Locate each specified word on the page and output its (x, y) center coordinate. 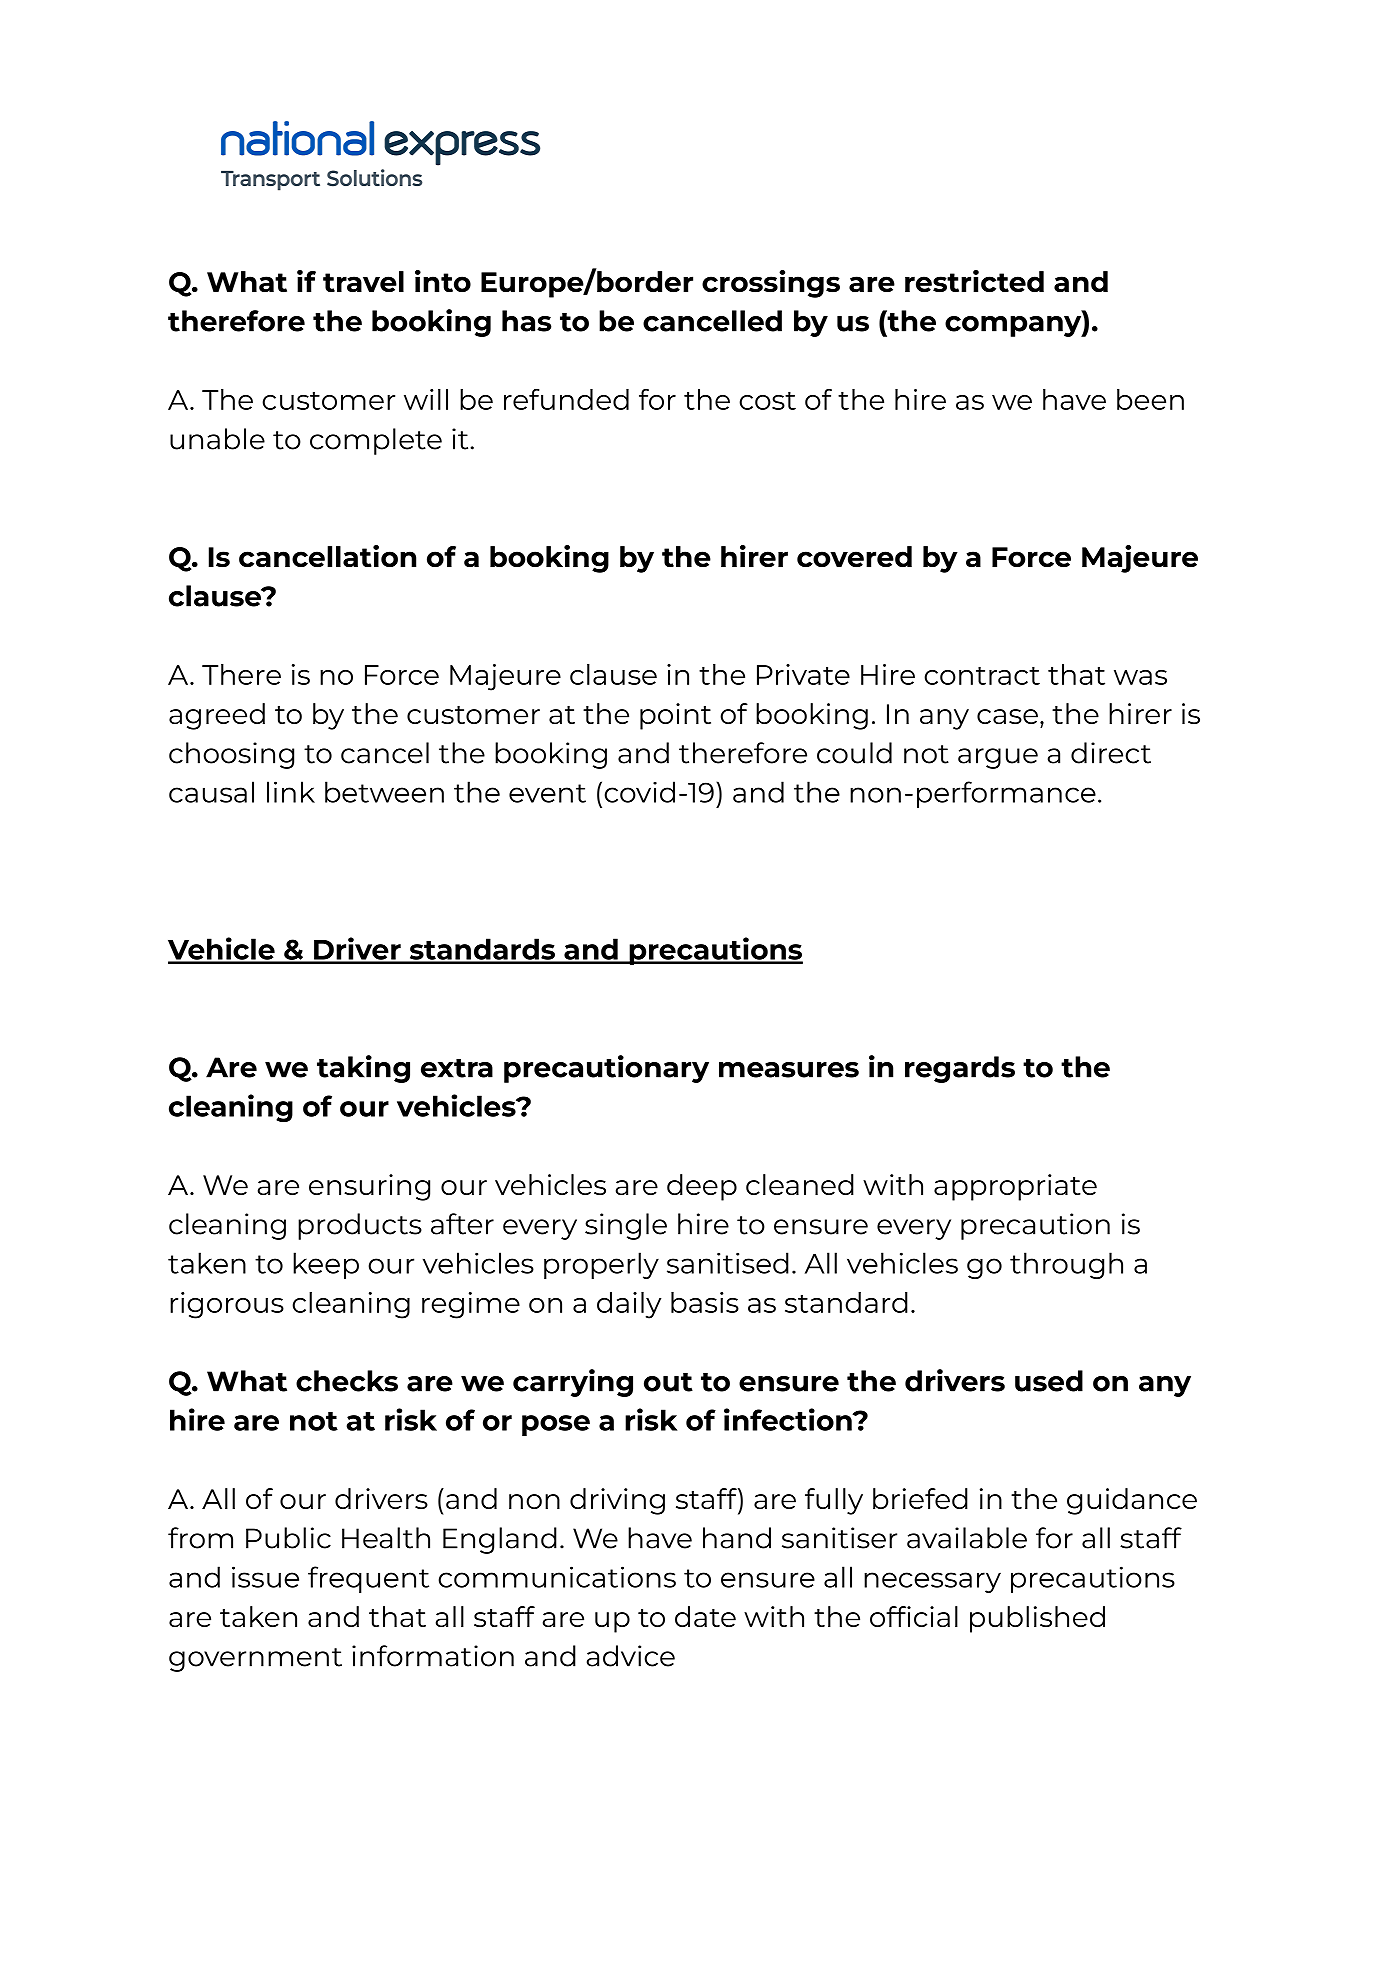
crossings (771, 284)
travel (363, 282)
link (291, 792)
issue (265, 1577)
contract (982, 675)
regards (960, 1069)
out (668, 1382)
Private (803, 674)
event (547, 793)
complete (376, 441)
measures (789, 1070)
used (1049, 1381)
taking (363, 1069)
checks (347, 1381)
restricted (974, 281)
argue (998, 758)
